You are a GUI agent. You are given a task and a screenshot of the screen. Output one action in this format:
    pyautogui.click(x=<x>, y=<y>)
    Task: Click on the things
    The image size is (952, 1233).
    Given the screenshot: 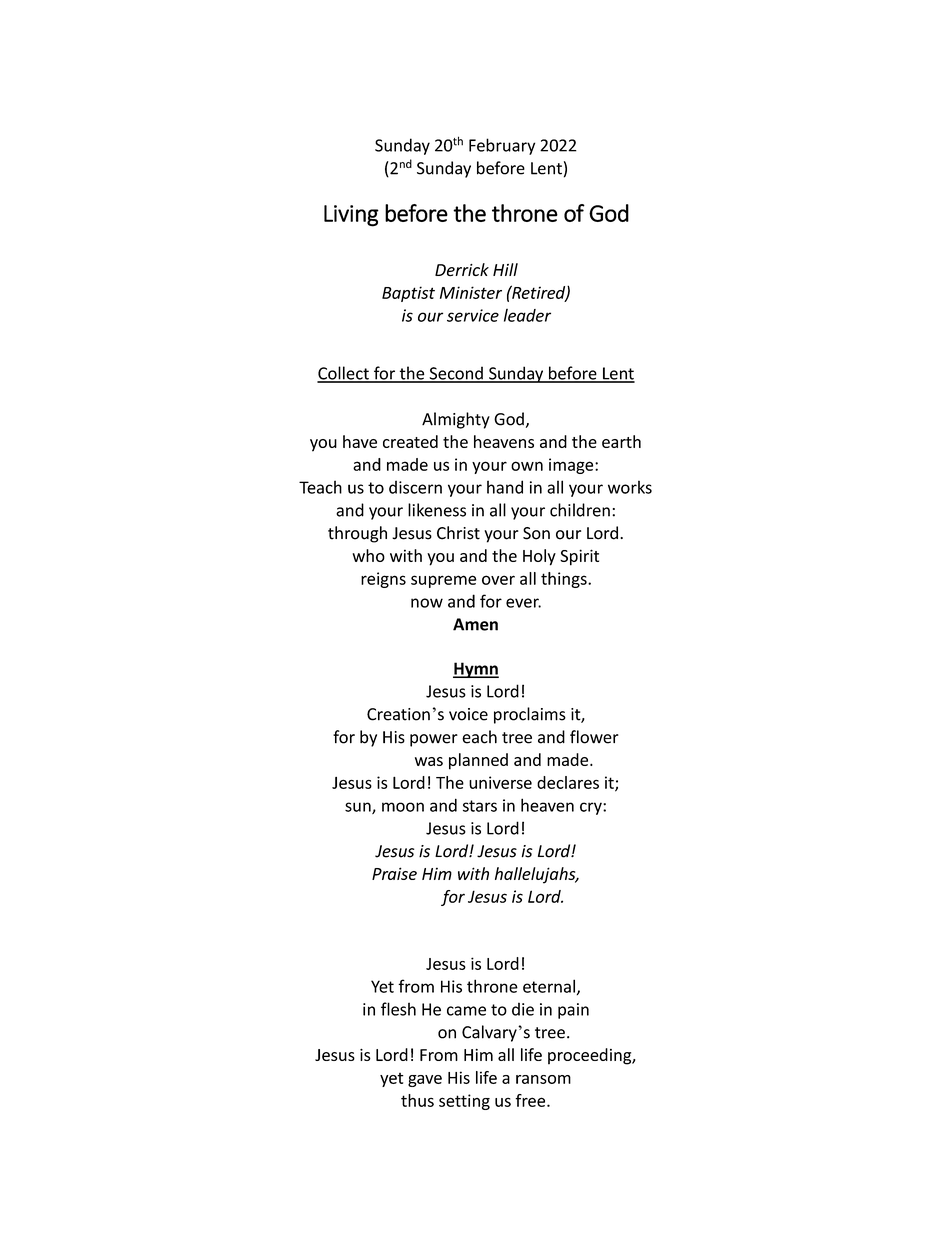 What is the action you would take?
    pyautogui.click(x=565, y=580)
